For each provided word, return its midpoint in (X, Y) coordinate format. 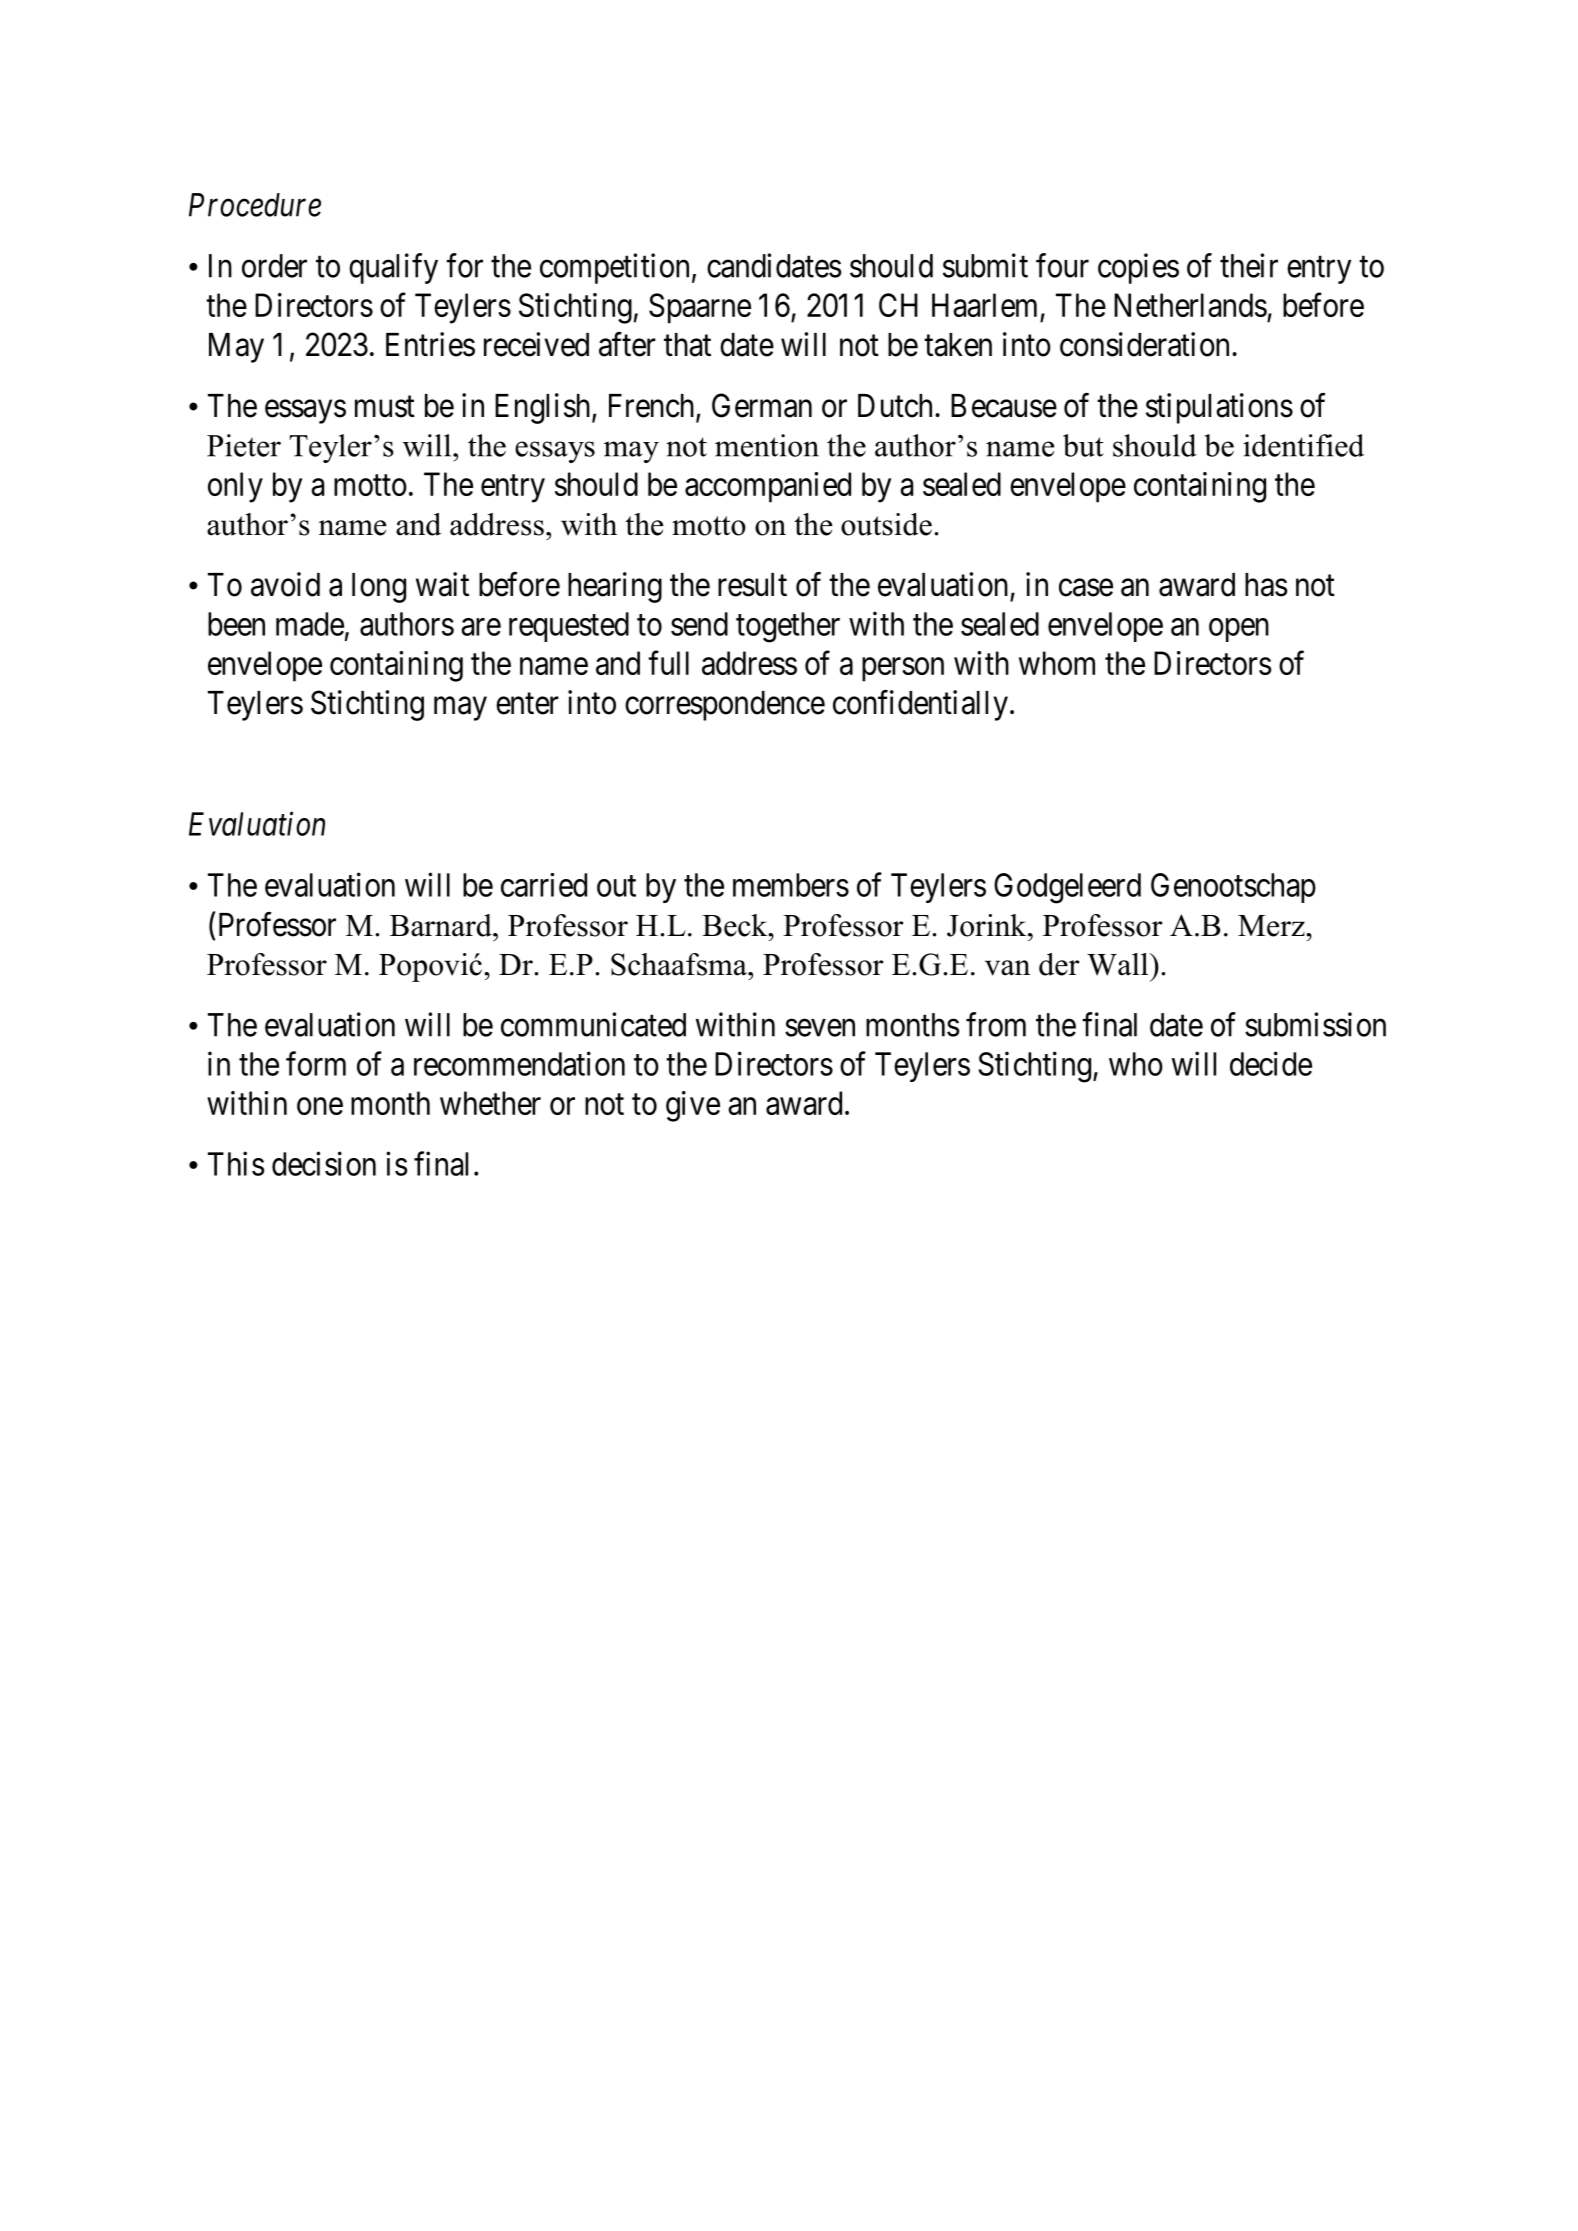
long (379, 588)
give (693, 1106)
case (1086, 588)
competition (614, 268)
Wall (1119, 964)
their (1249, 265)
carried (544, 885)
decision (324, 1163)
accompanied (768, 487)
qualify (393, 268)
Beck (736, 925)
